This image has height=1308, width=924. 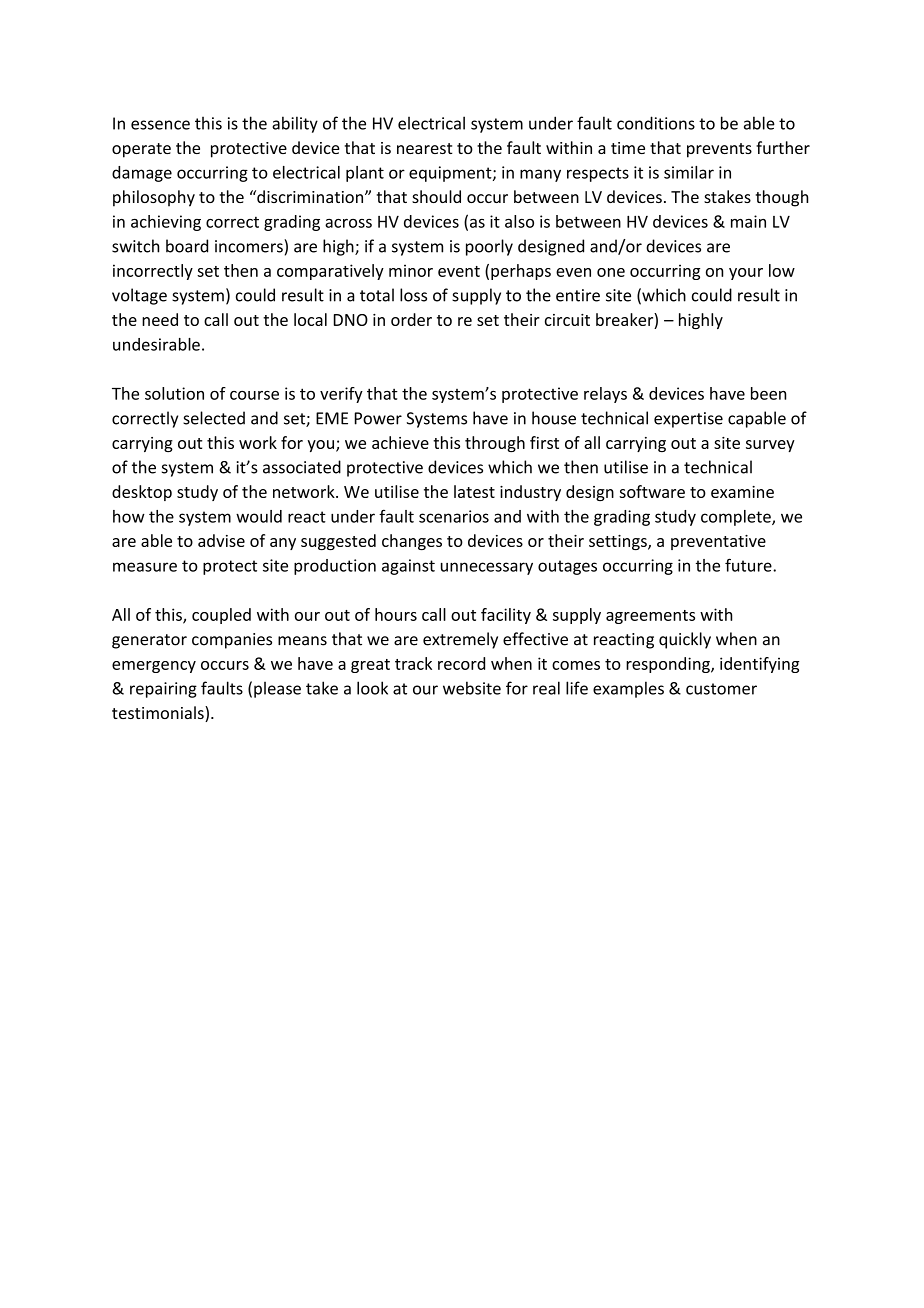 What do you see at coordinates (160, 125) in the image?
I see `essence` at bounding box center [160, 125].
